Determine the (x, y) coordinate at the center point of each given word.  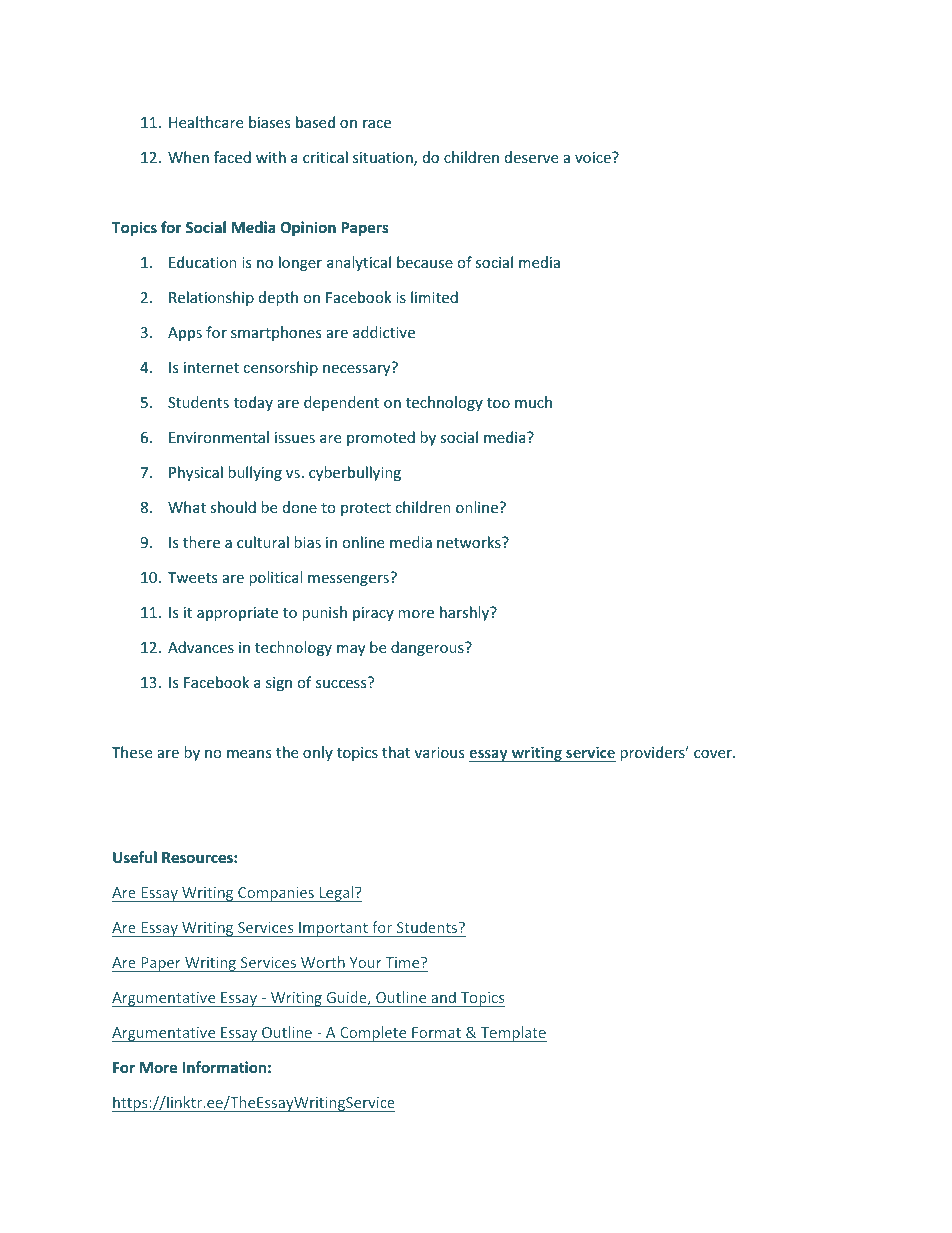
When (188, 157)
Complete (373, 1034)
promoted (381, 438)
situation (384, 159)
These (132, 752)
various (440, 752)
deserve (531, 157)
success (341, 684)
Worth (323, 962)
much (533, 402)
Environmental (219, 437)
